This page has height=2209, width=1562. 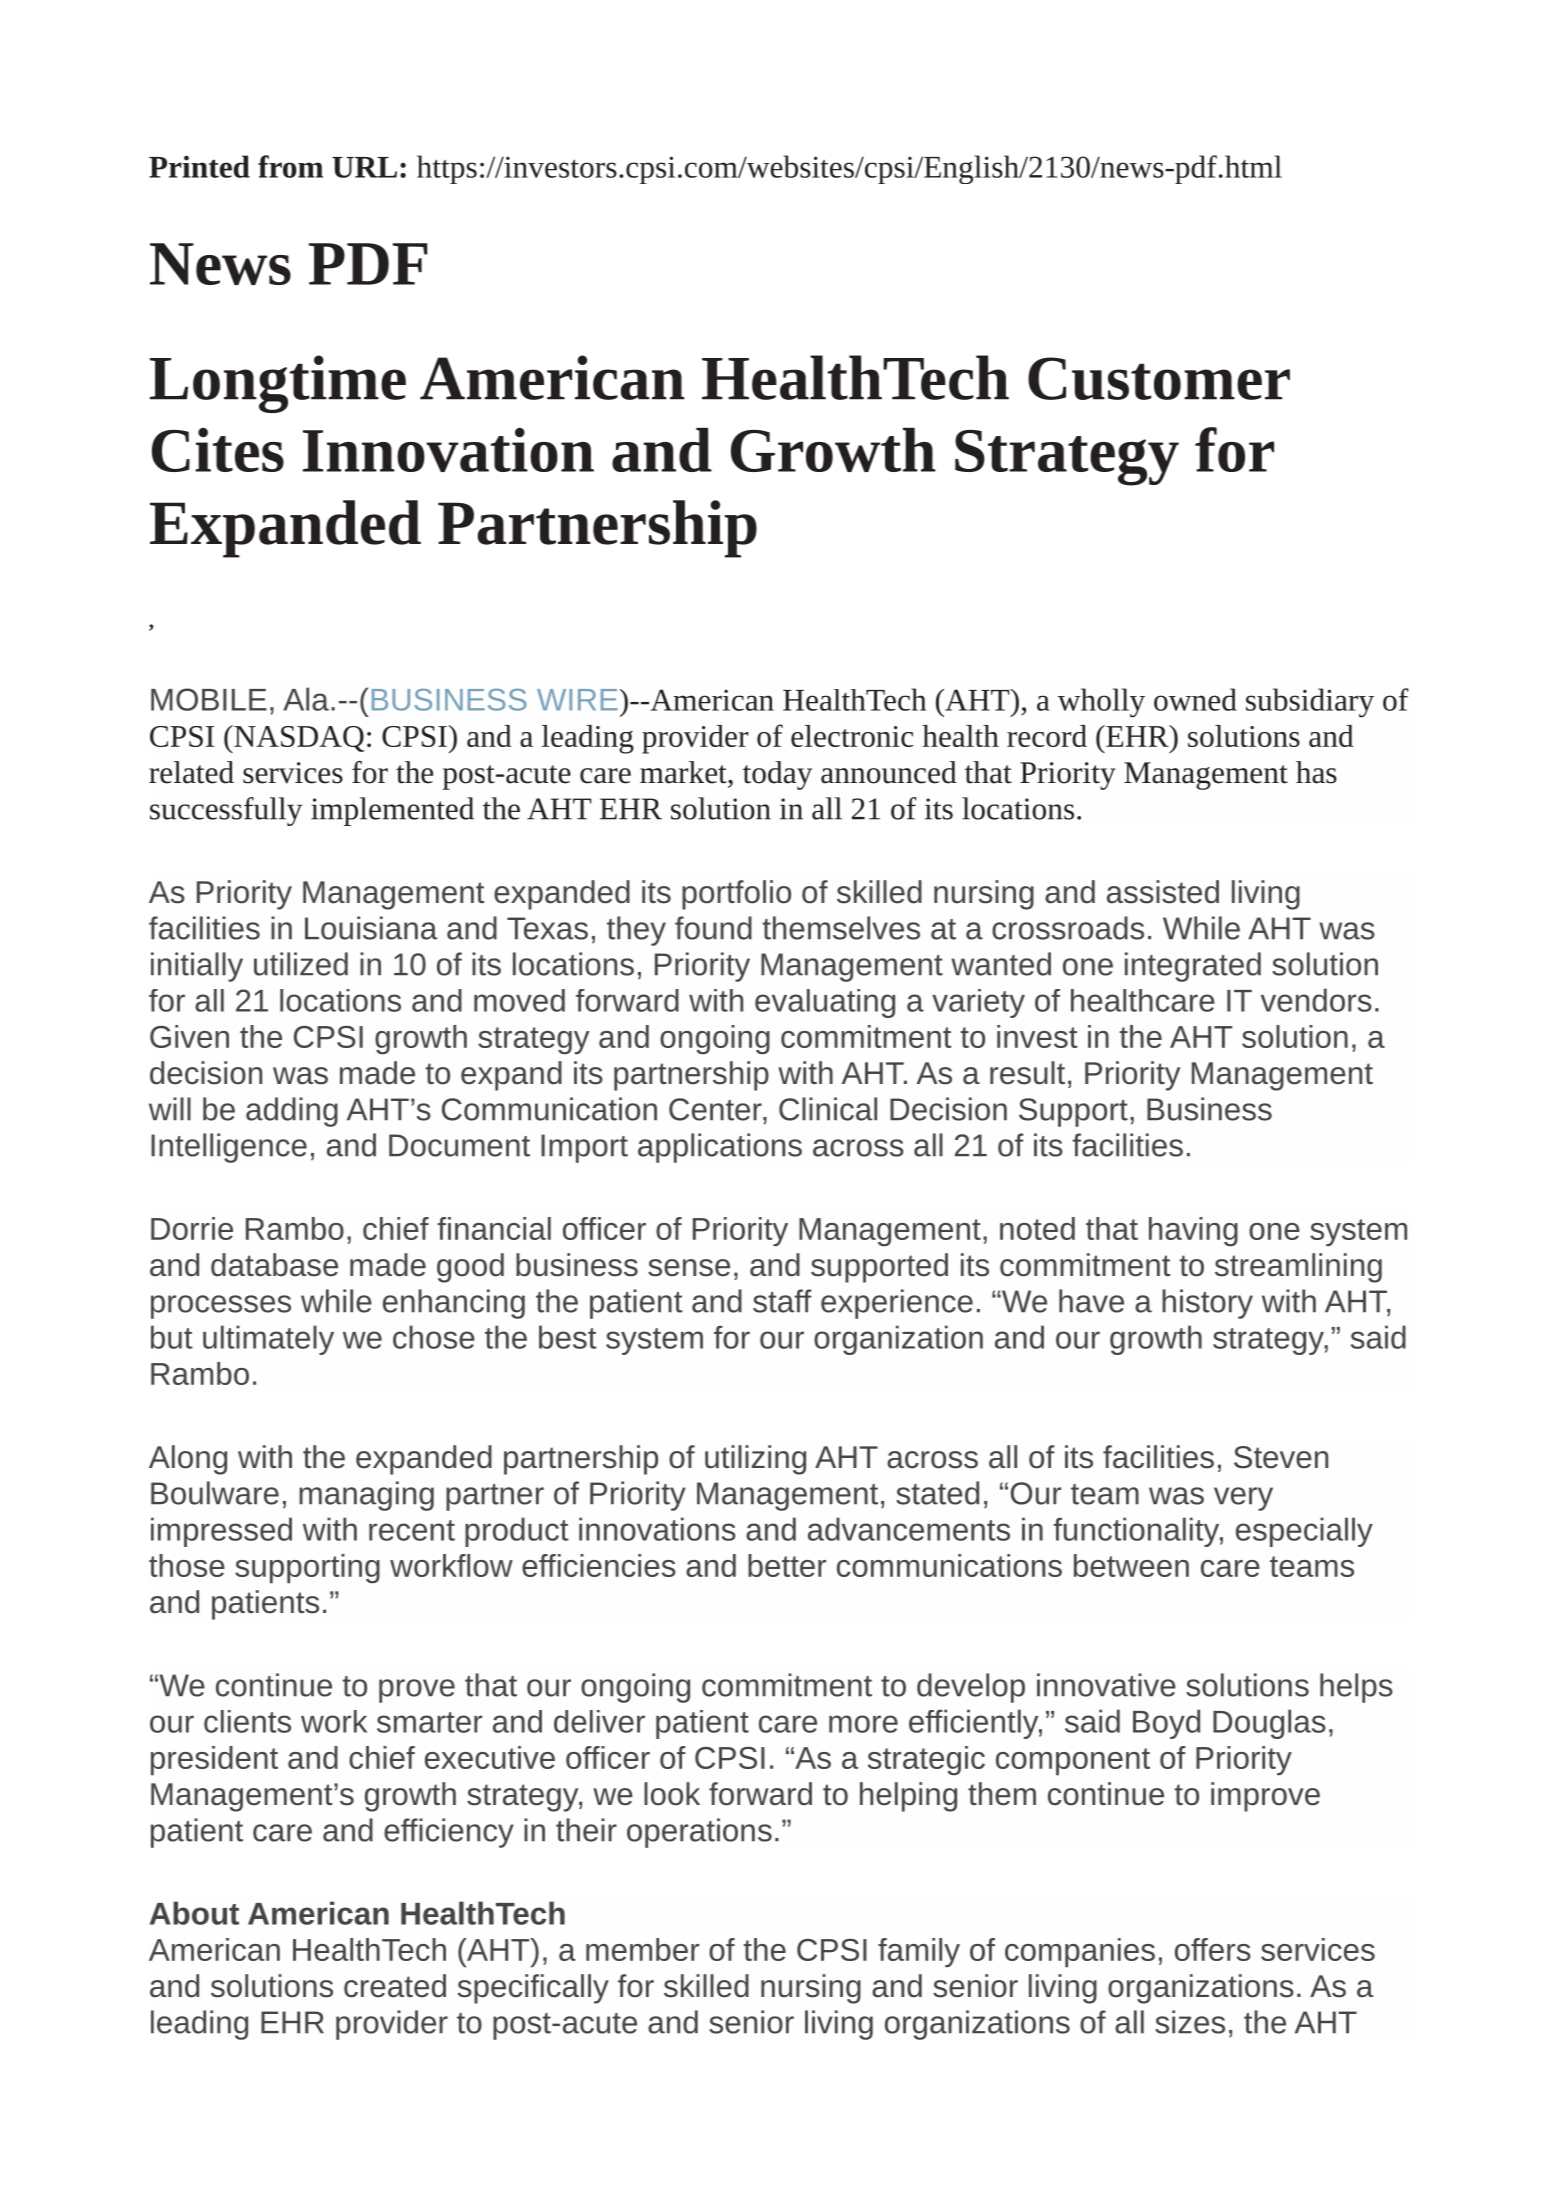 I want to click on Center, so click(x=716, y=1109).
